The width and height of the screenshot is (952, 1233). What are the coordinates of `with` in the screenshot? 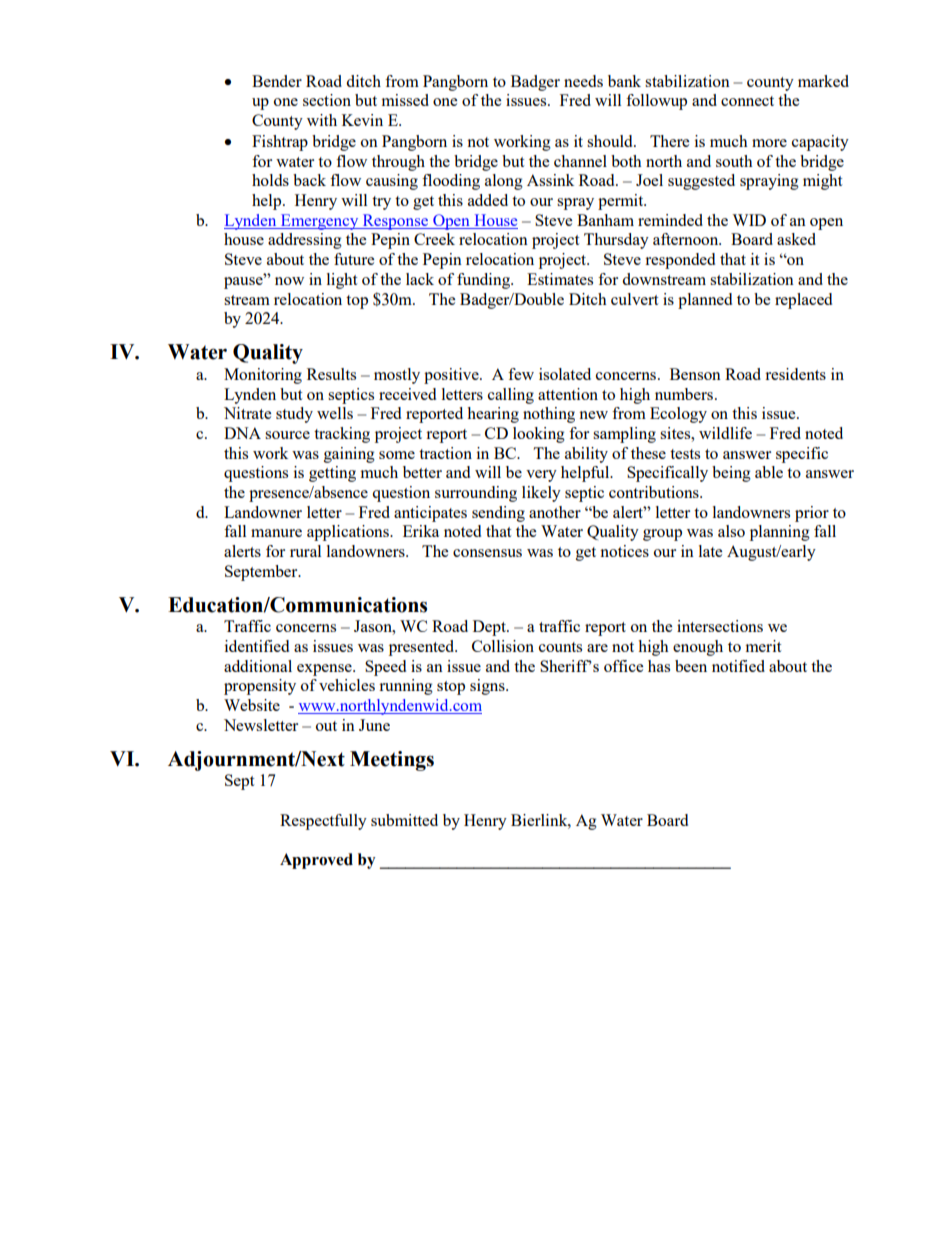 It's located at (322, 120).
